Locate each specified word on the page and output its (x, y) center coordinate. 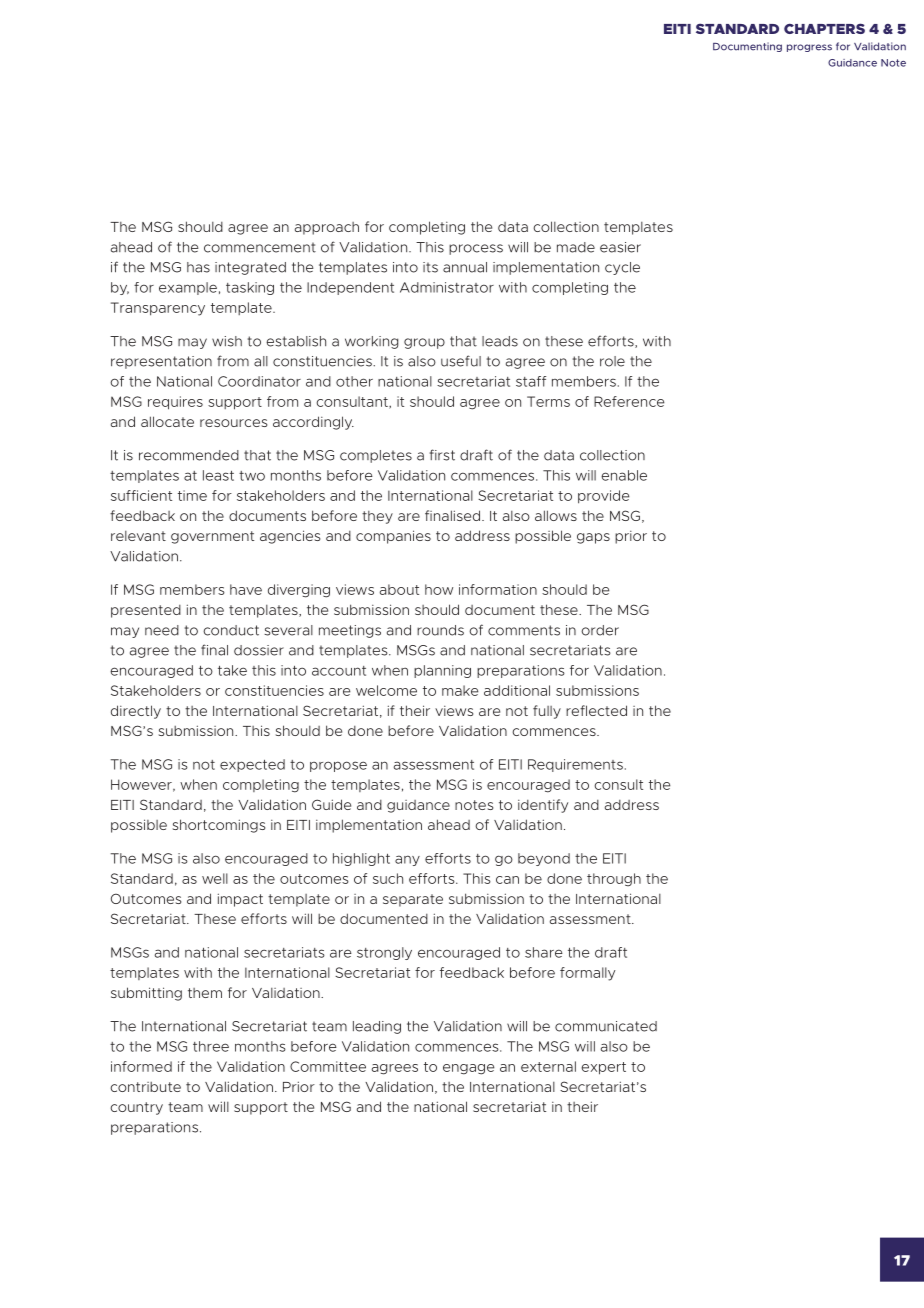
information (498, 589)
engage (468, 1069)
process (476, 249)
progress (809, 48)
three (211, 1046)
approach (327, 228)
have (246, 589)
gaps (593, 538)
